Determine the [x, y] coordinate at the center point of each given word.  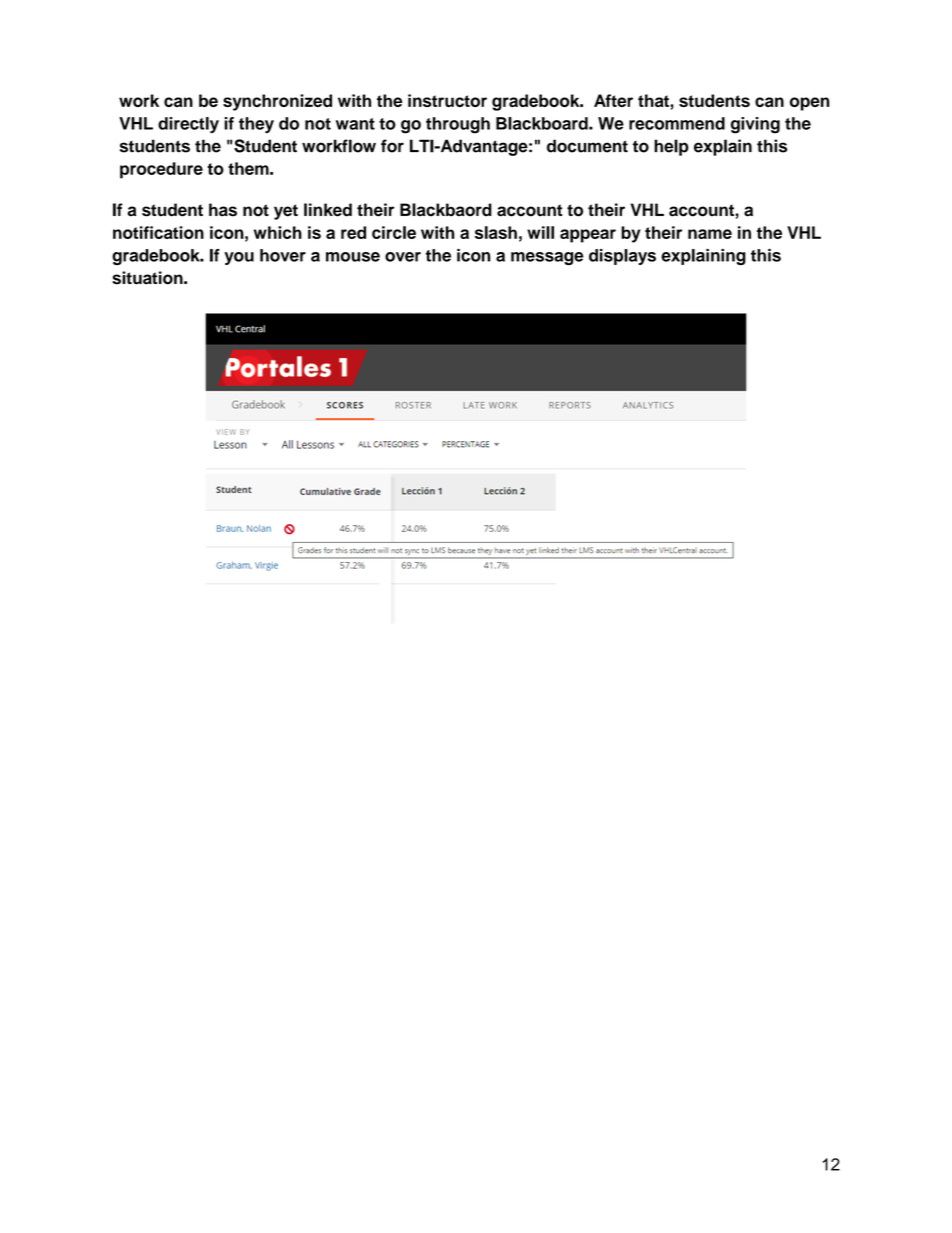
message [547, 258]
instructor [447, 100]
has [223, 210]
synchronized [277, 102]
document [587, 146]
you [239, 258]
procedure [161, 170]
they [256, 125]
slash [496, 232]
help [671, 147]
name [710, 234]
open [810, 104]
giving [755, 125]
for [392, 146]
